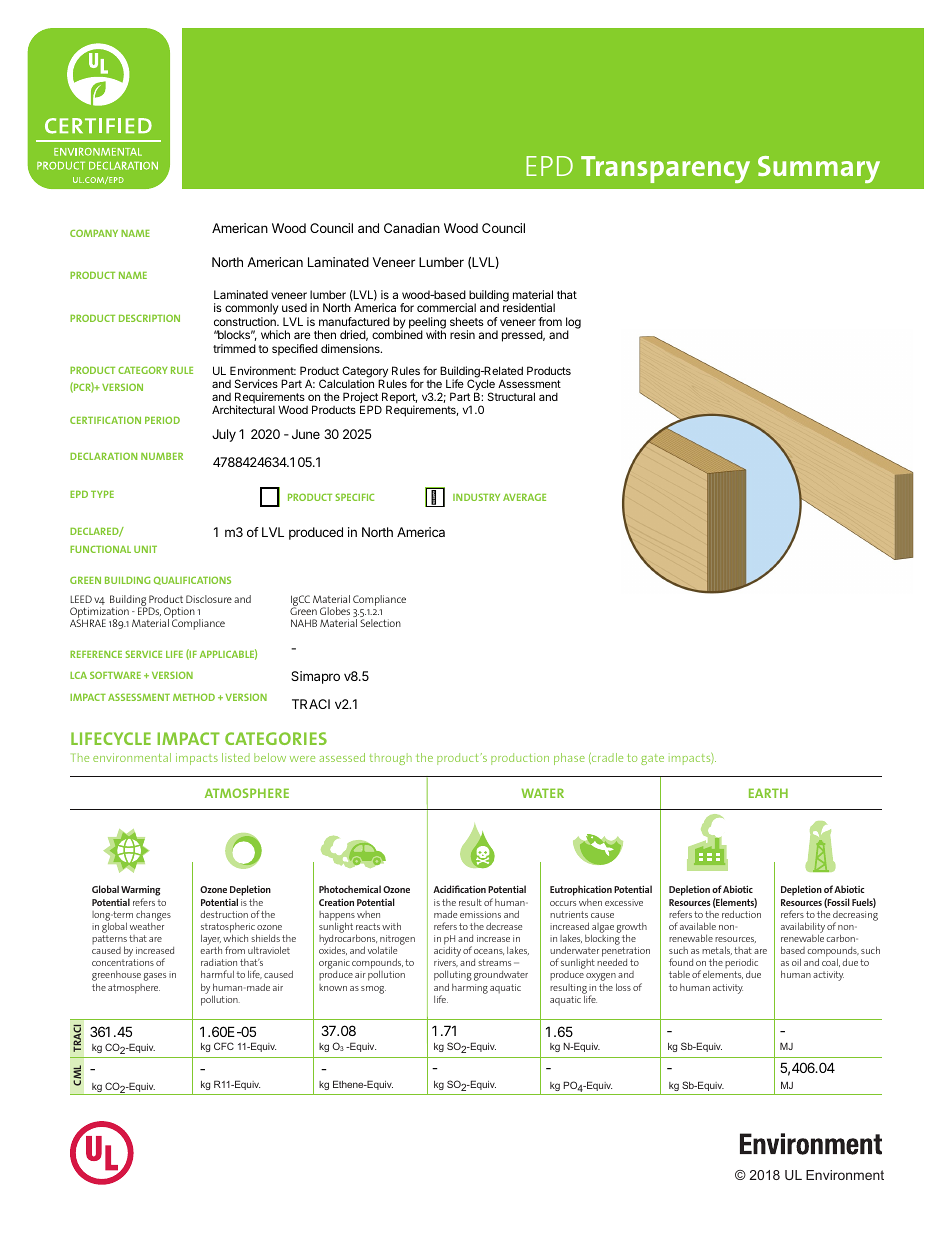 This document has height=1233, width=952. I want to click on COMPANY, so click(94, 233).
